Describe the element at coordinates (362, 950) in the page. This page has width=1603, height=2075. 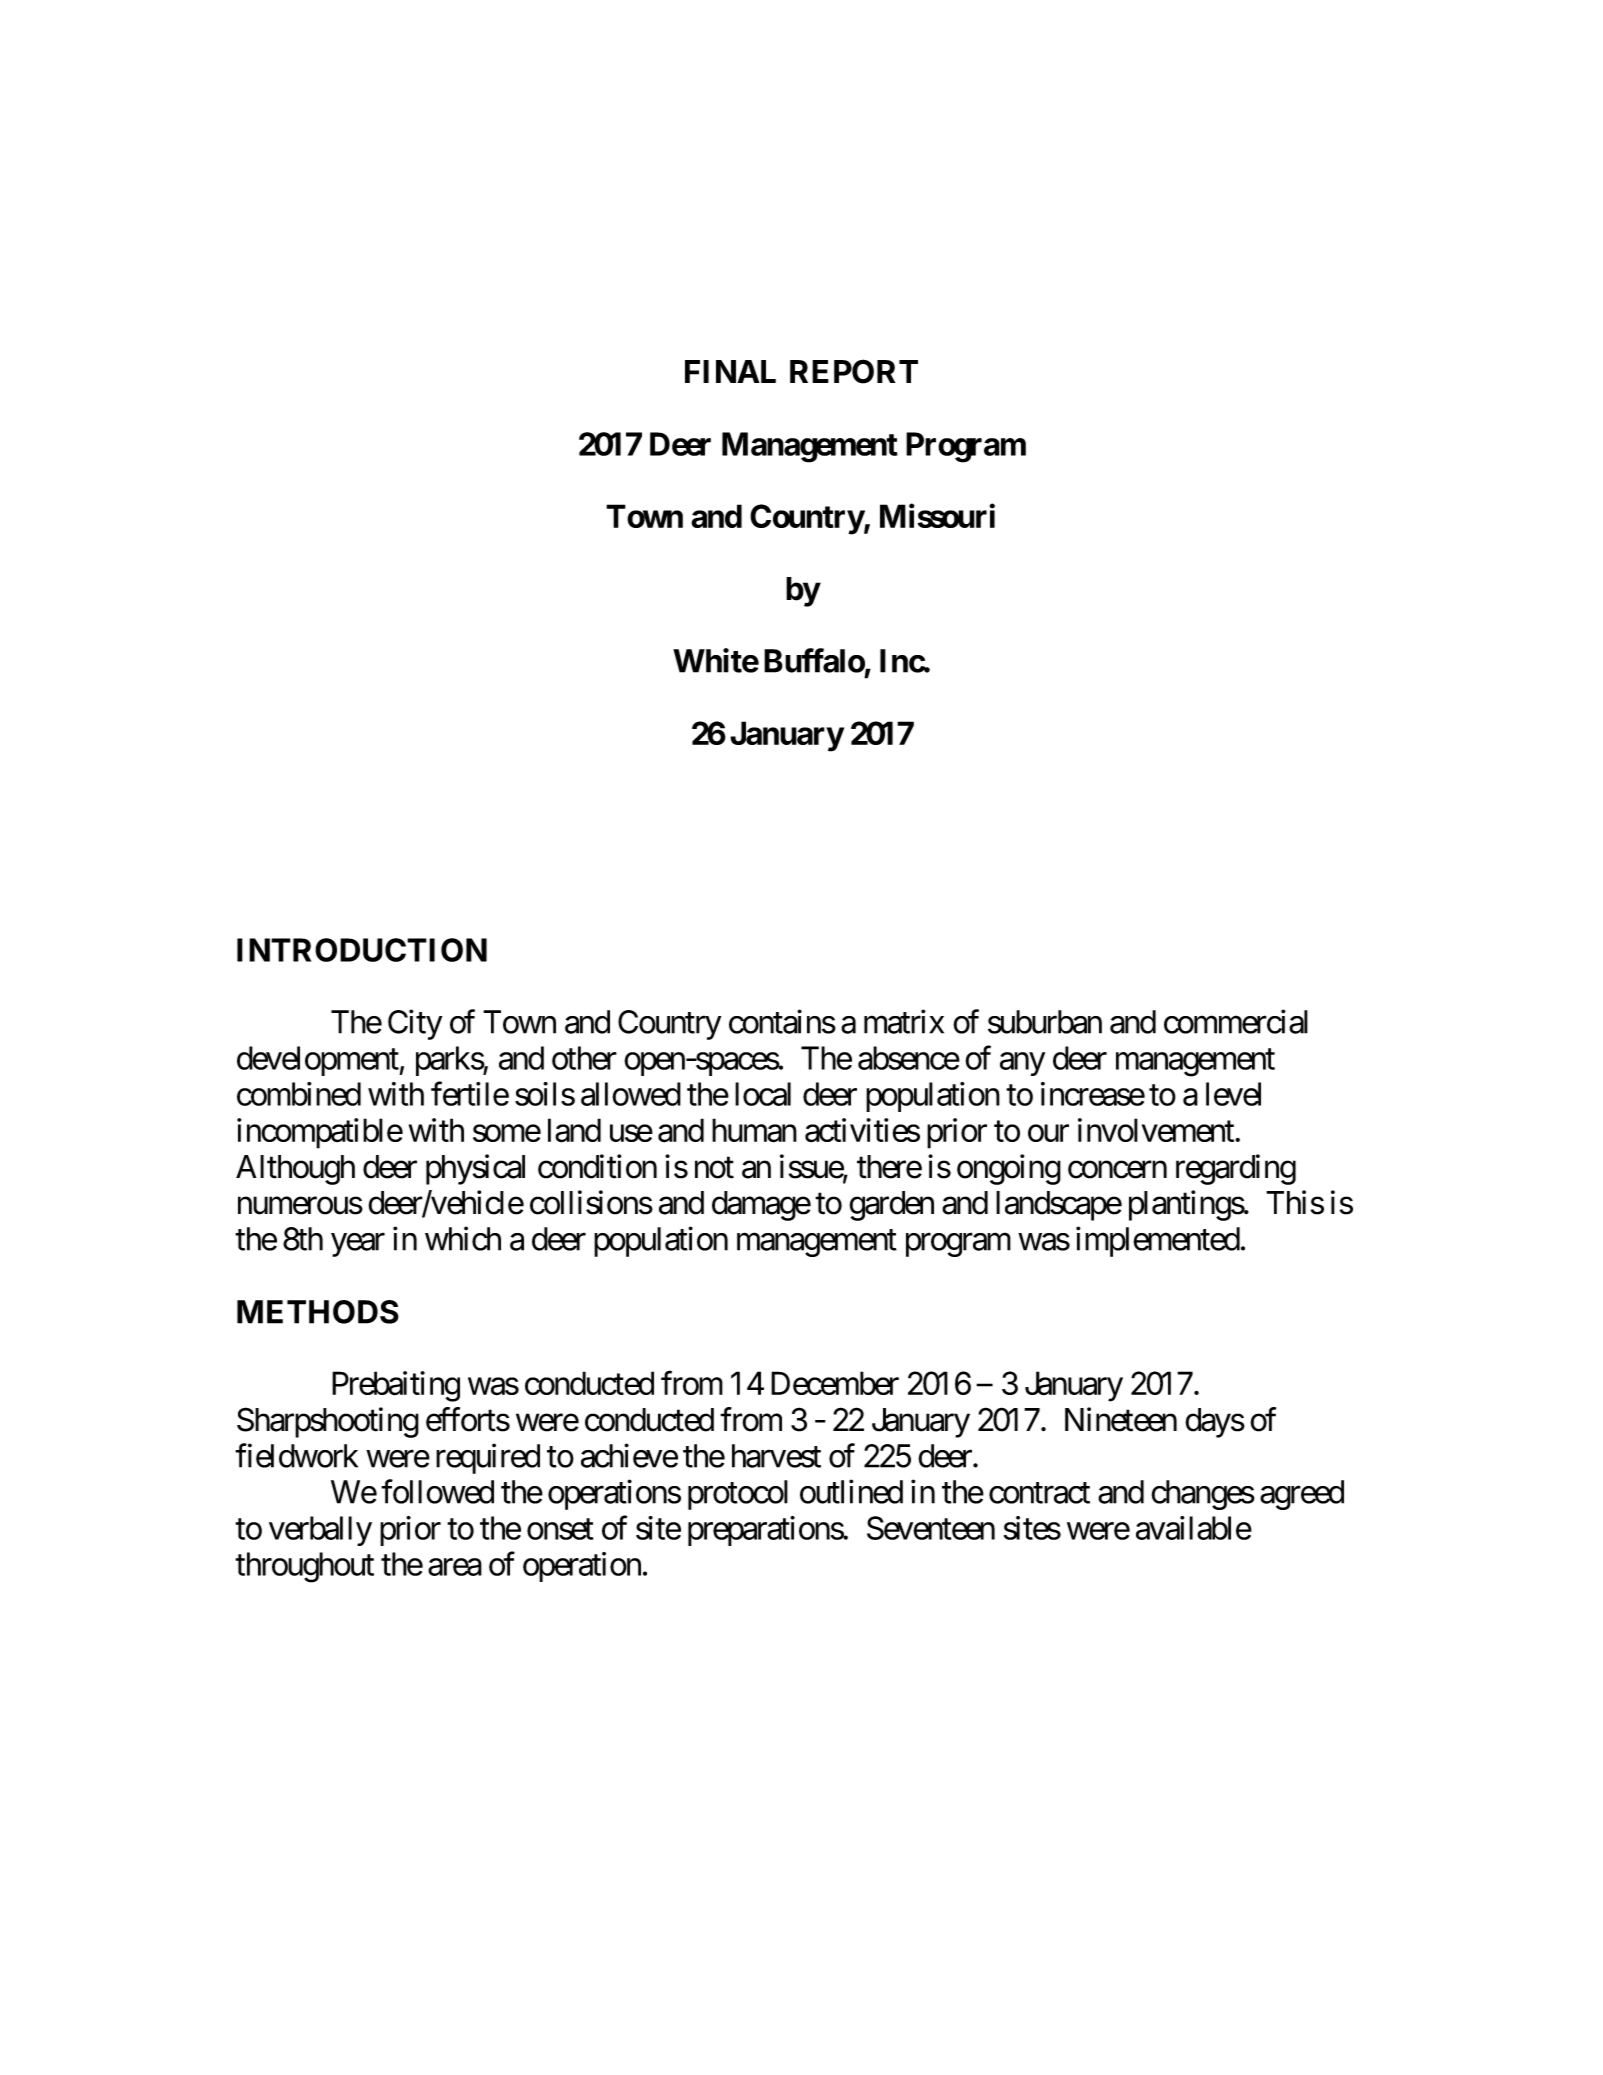
I see `INTRODUCTION` at that location.
